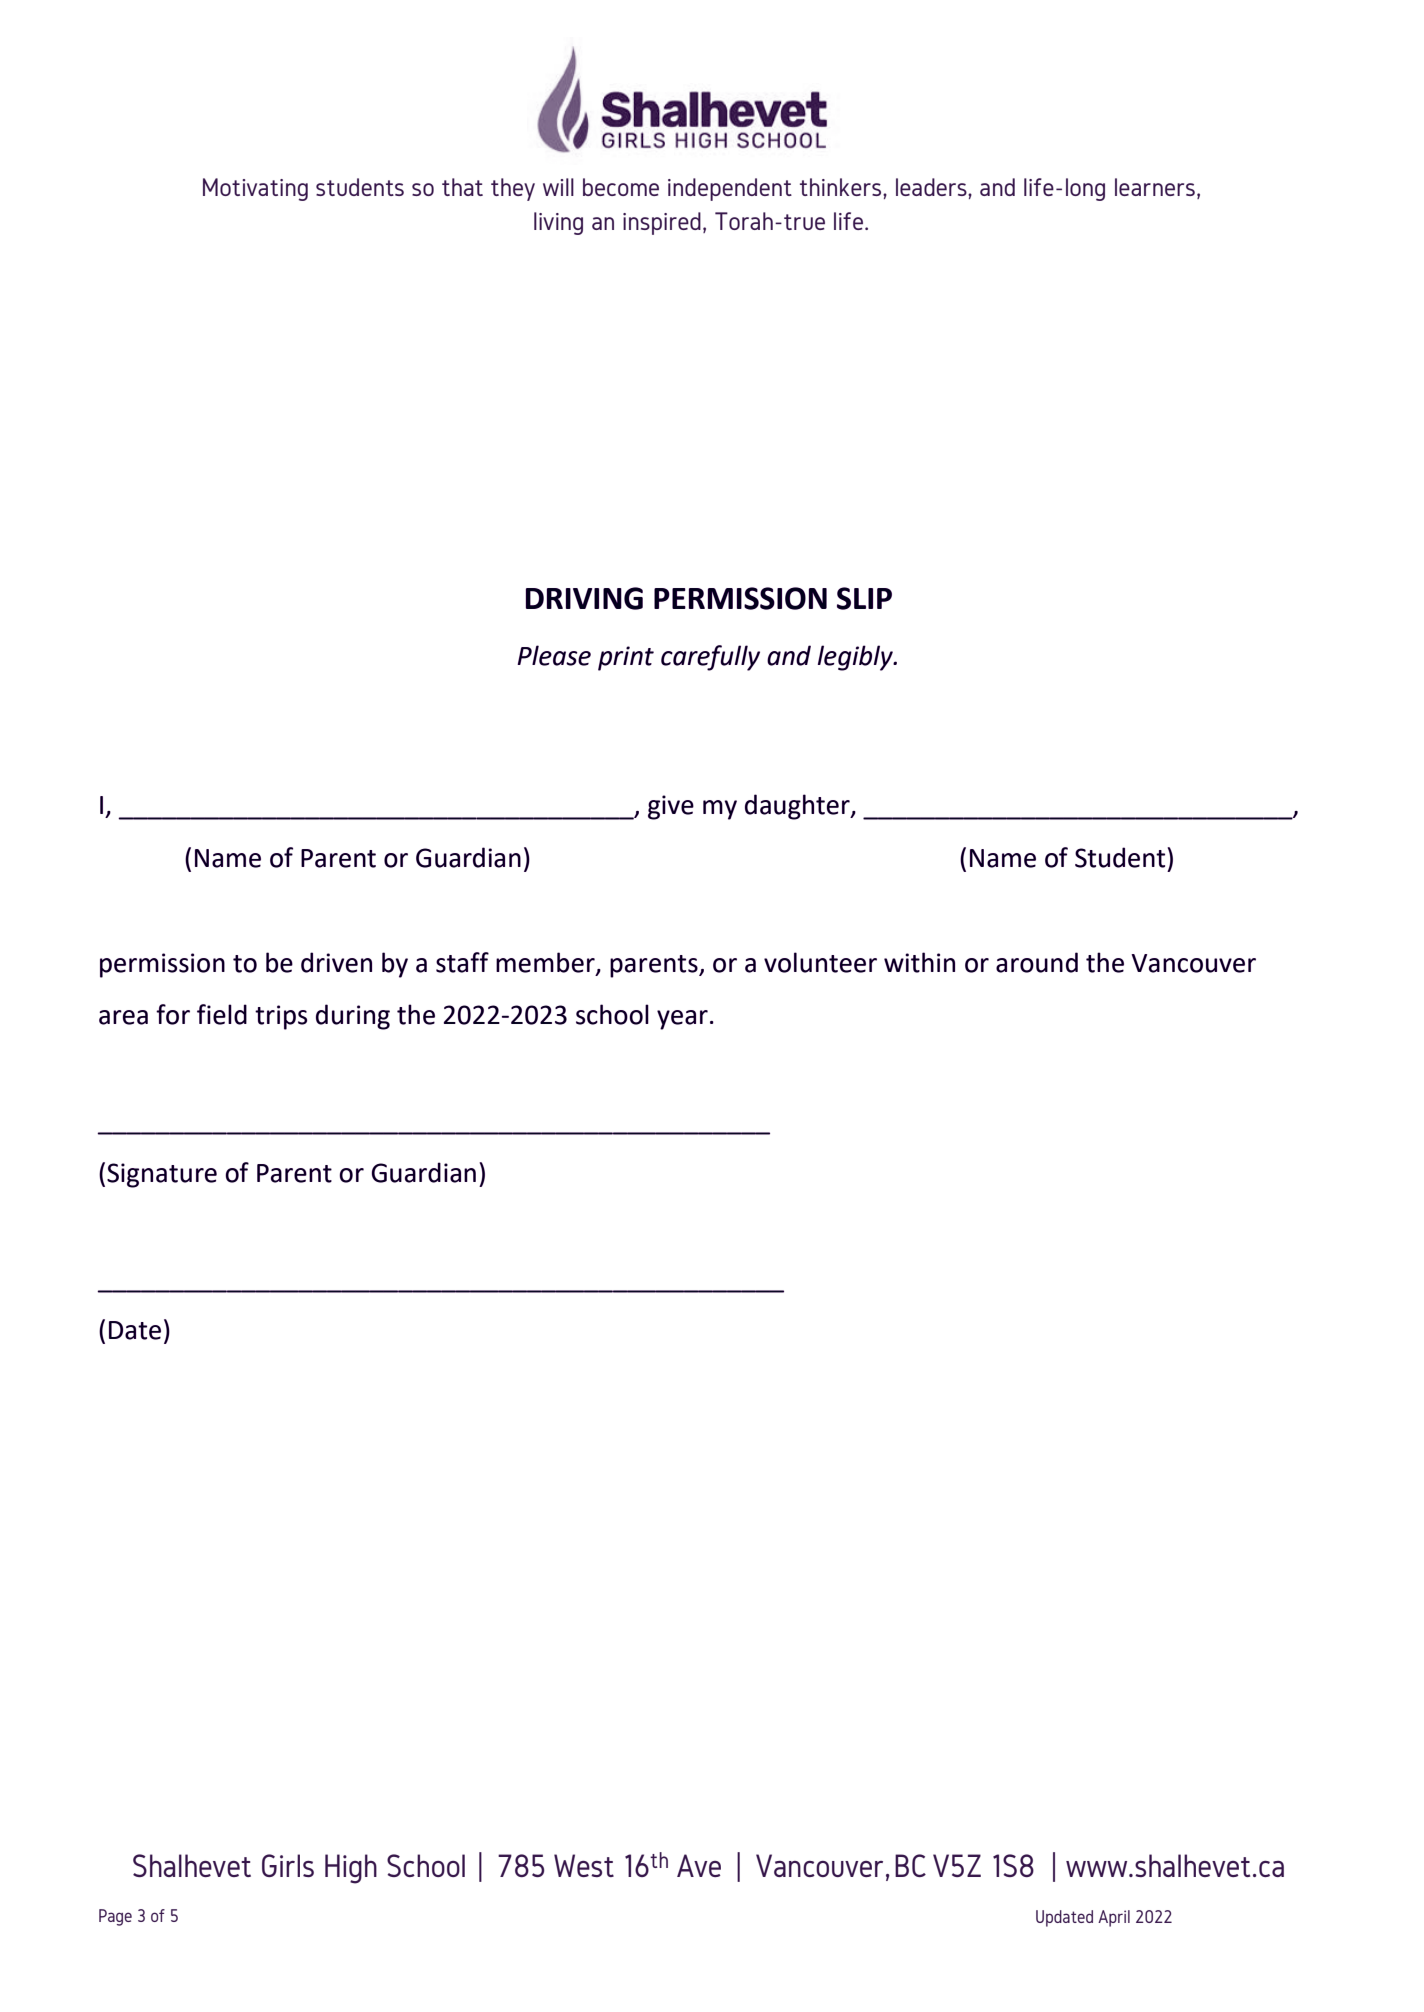  I want to click on field, so click(222, 1014).
